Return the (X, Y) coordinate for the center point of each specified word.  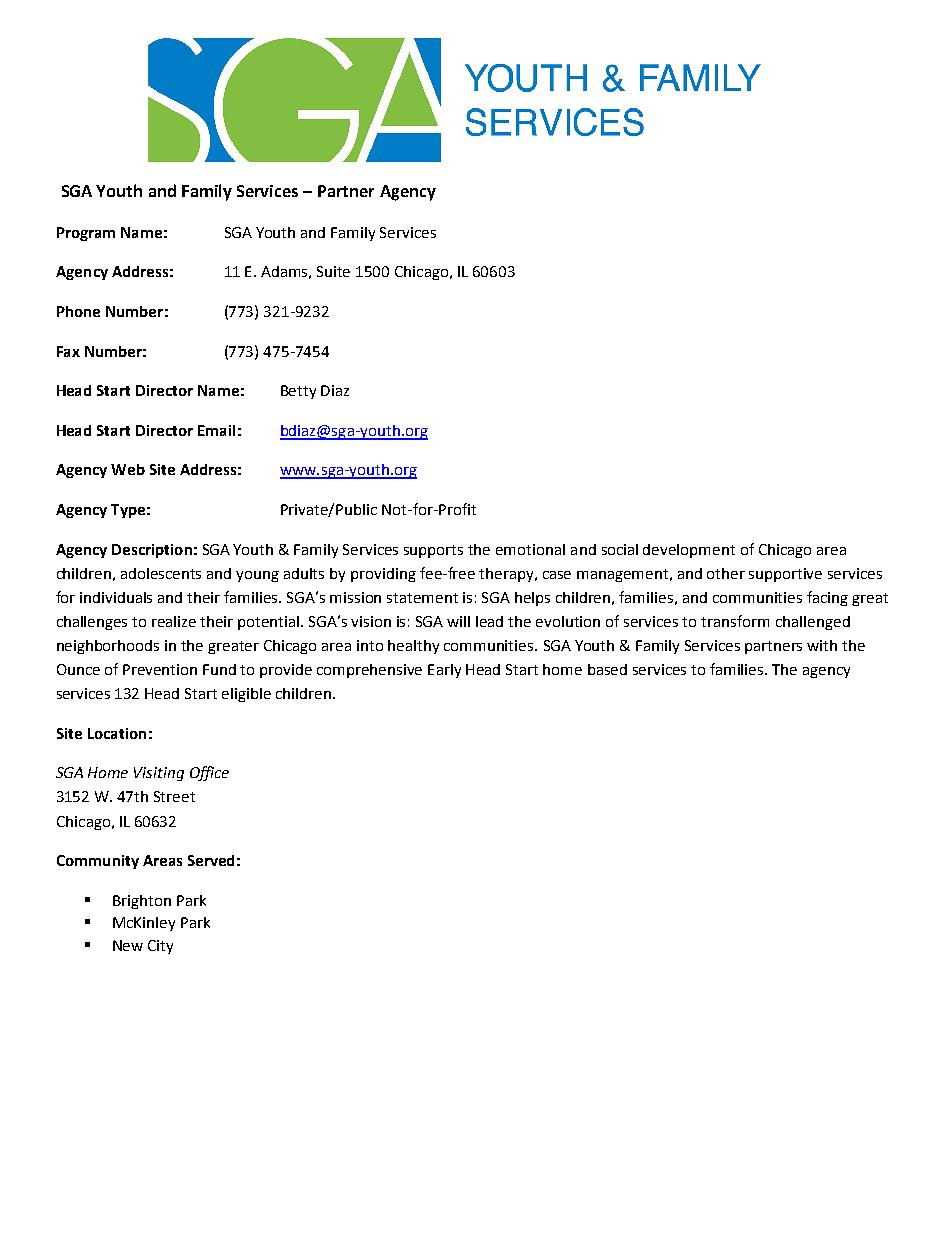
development (689, 551)
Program (86, 234)
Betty (298, 392)
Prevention (160, 669)
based (607, 669)
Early (444, 671)
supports (433, 551)
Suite (333, 271)
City (160, 947)
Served (211, 860)
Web (128, 469)
